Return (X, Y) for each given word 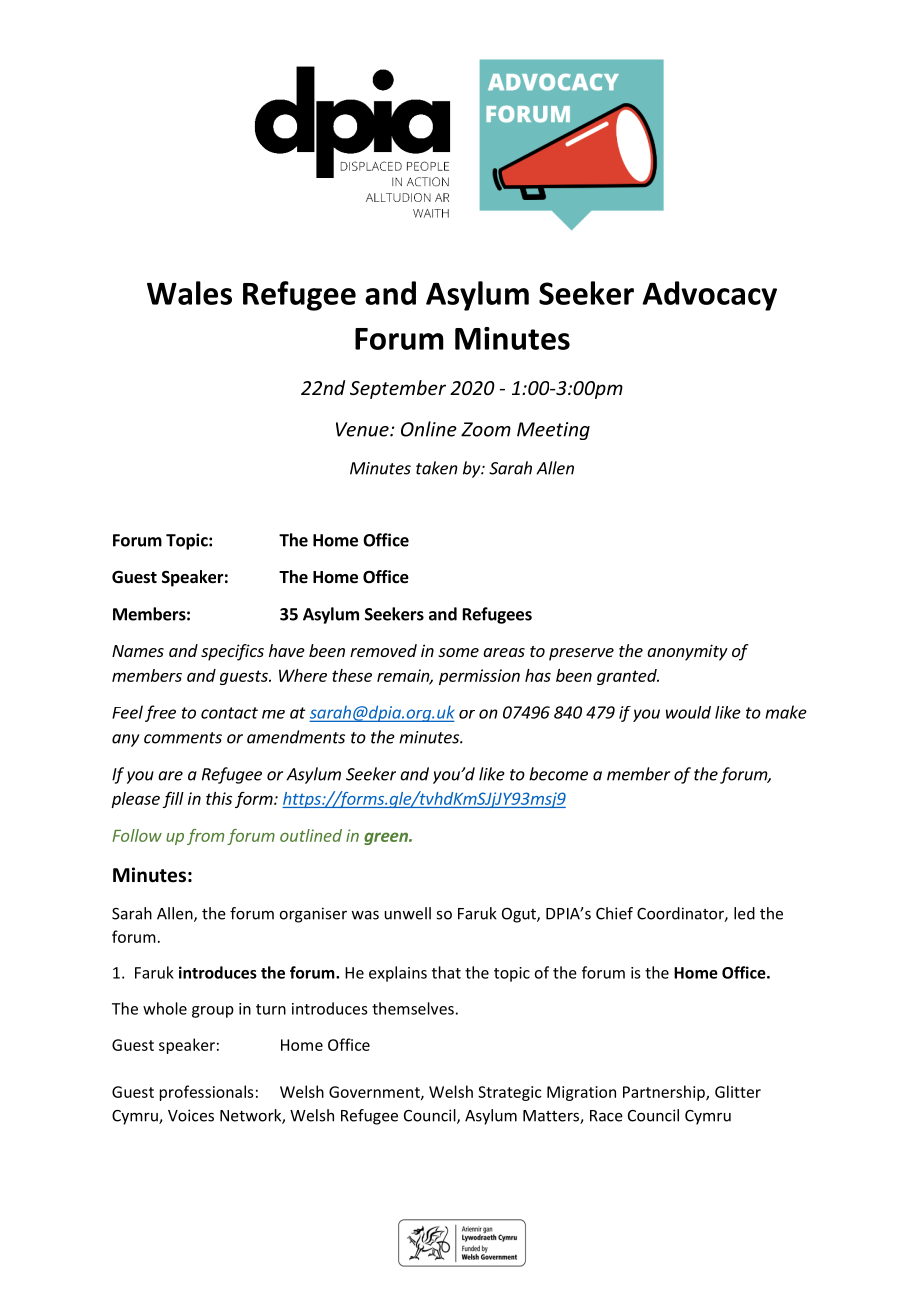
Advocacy (709, 296)
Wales (189, 293)
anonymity (687, 652)
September (398, 389)
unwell (407, 913)
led (744, 913)
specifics (232, 652)
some (458, 652)
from (205, 837)
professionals (207, 1093)
